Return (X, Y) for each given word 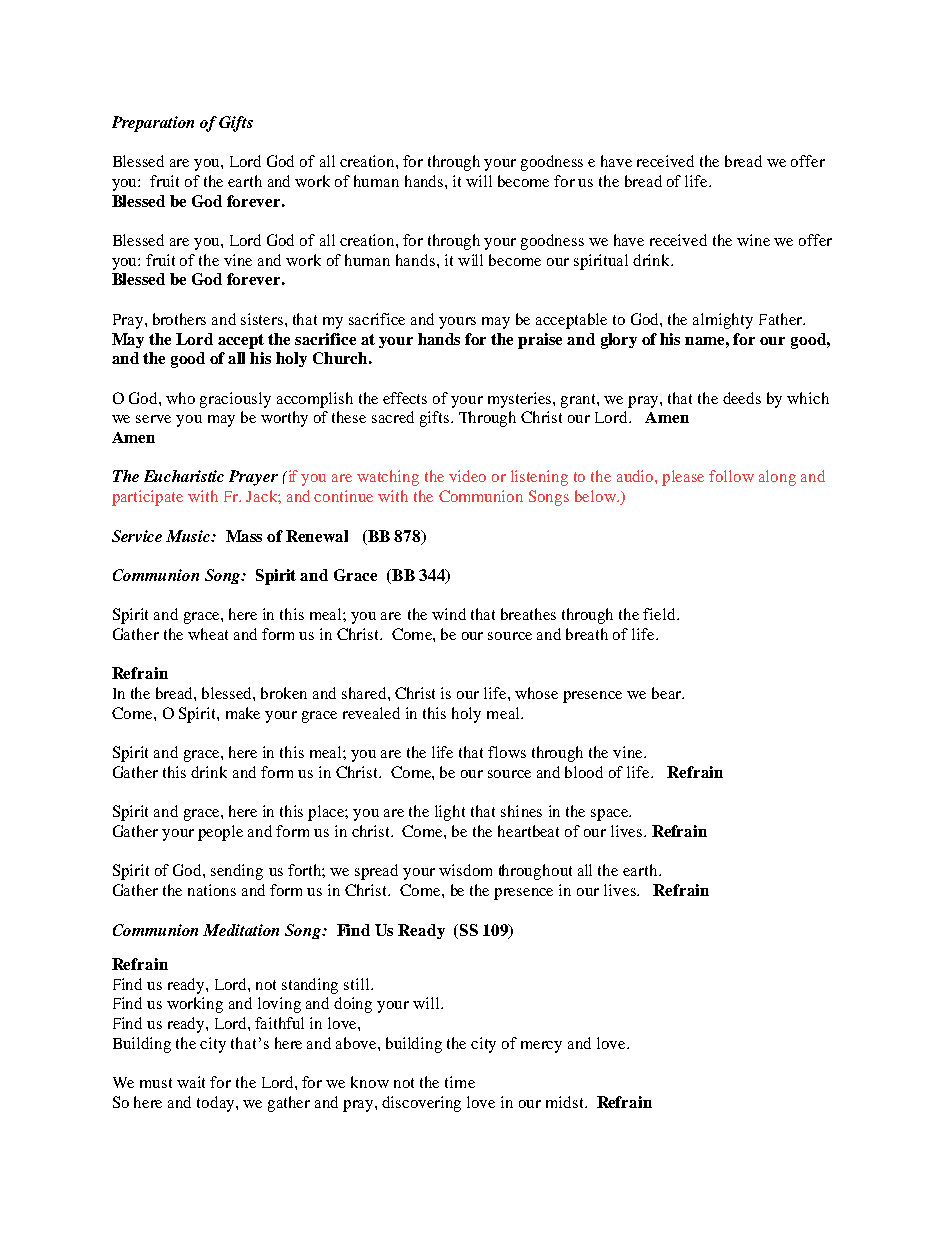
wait (191, 1082)
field (660, 614)
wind (449, 614)
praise (540, 341)
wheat (208, 634)
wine (753, 240)
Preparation (153, 124)
